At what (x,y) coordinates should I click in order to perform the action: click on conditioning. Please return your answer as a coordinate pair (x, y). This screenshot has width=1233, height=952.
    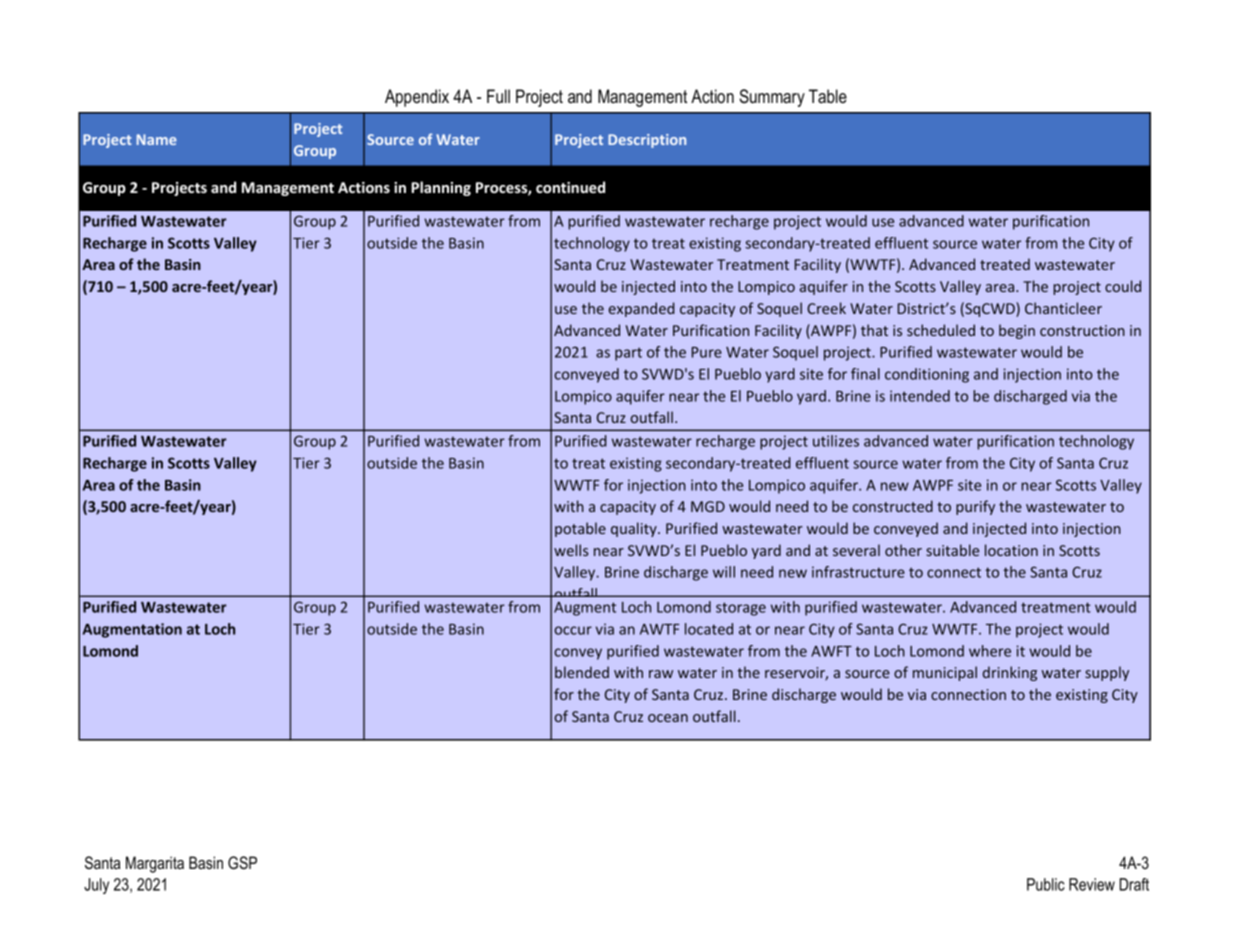
    Looking at the image, I should click on (927, 375).
